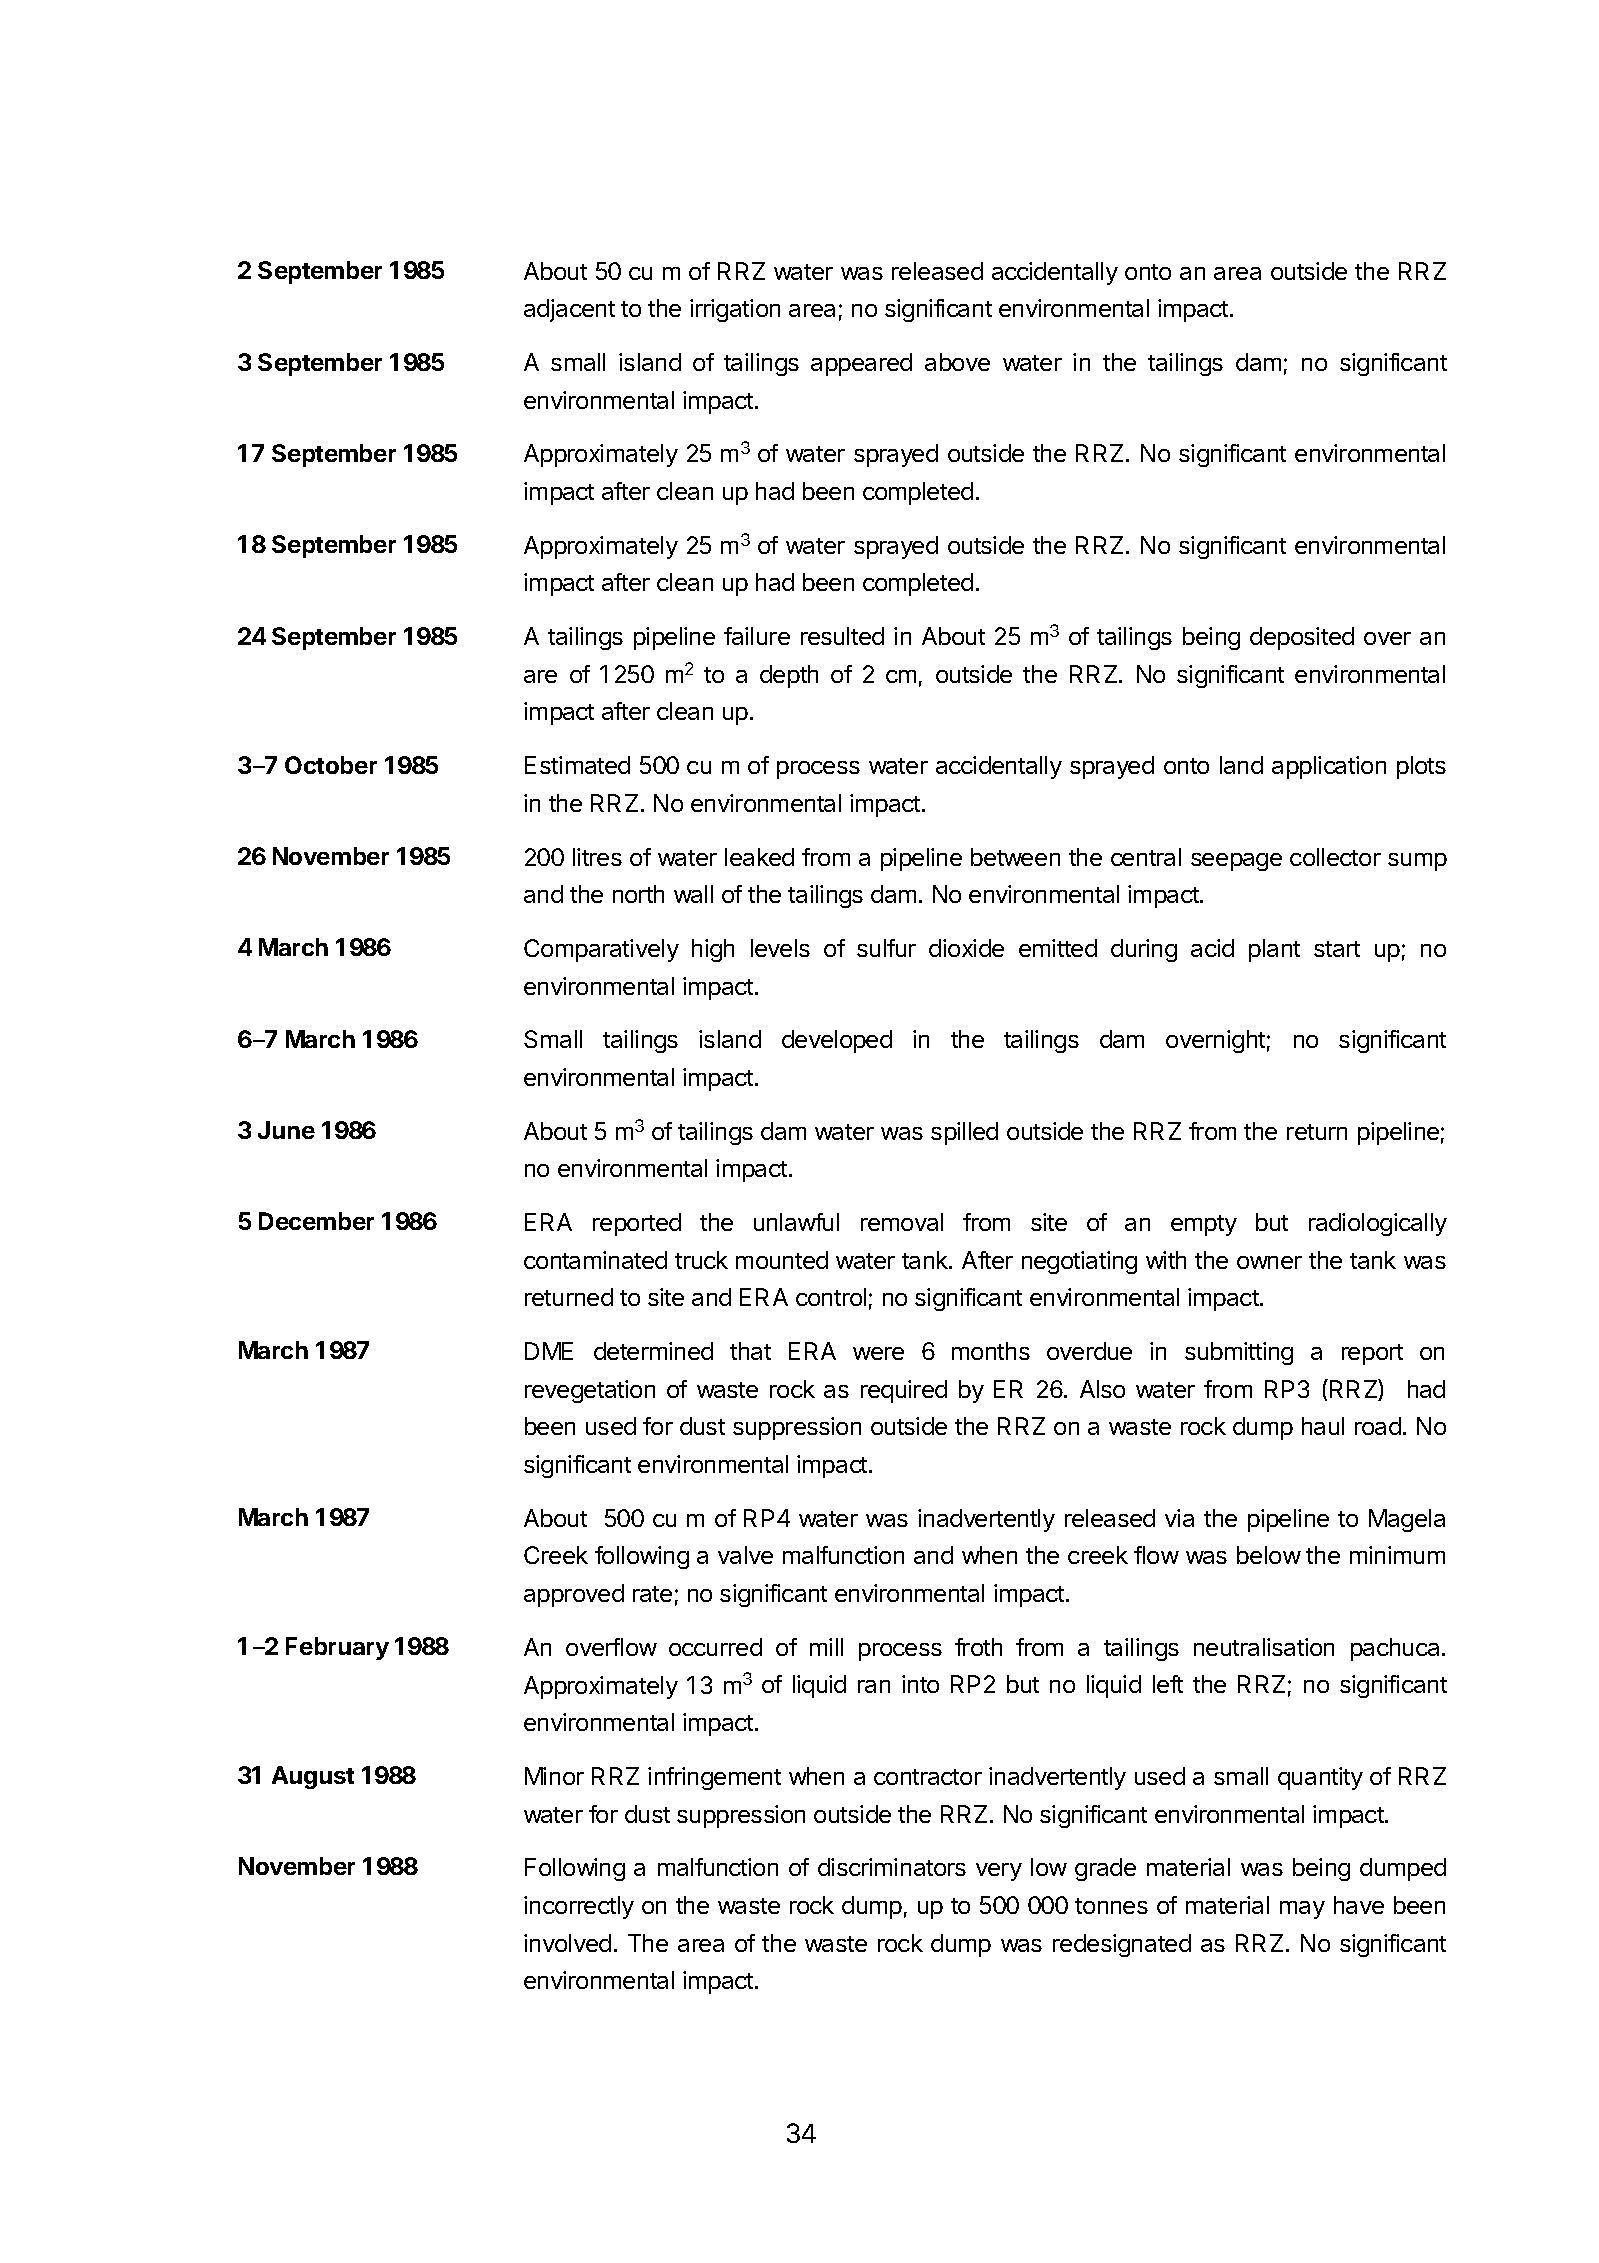 This screenshot has width=1599, height=2263. Describe the element at coordinates (1236, 862) in the screenshot. I see `seepage` at that location.
